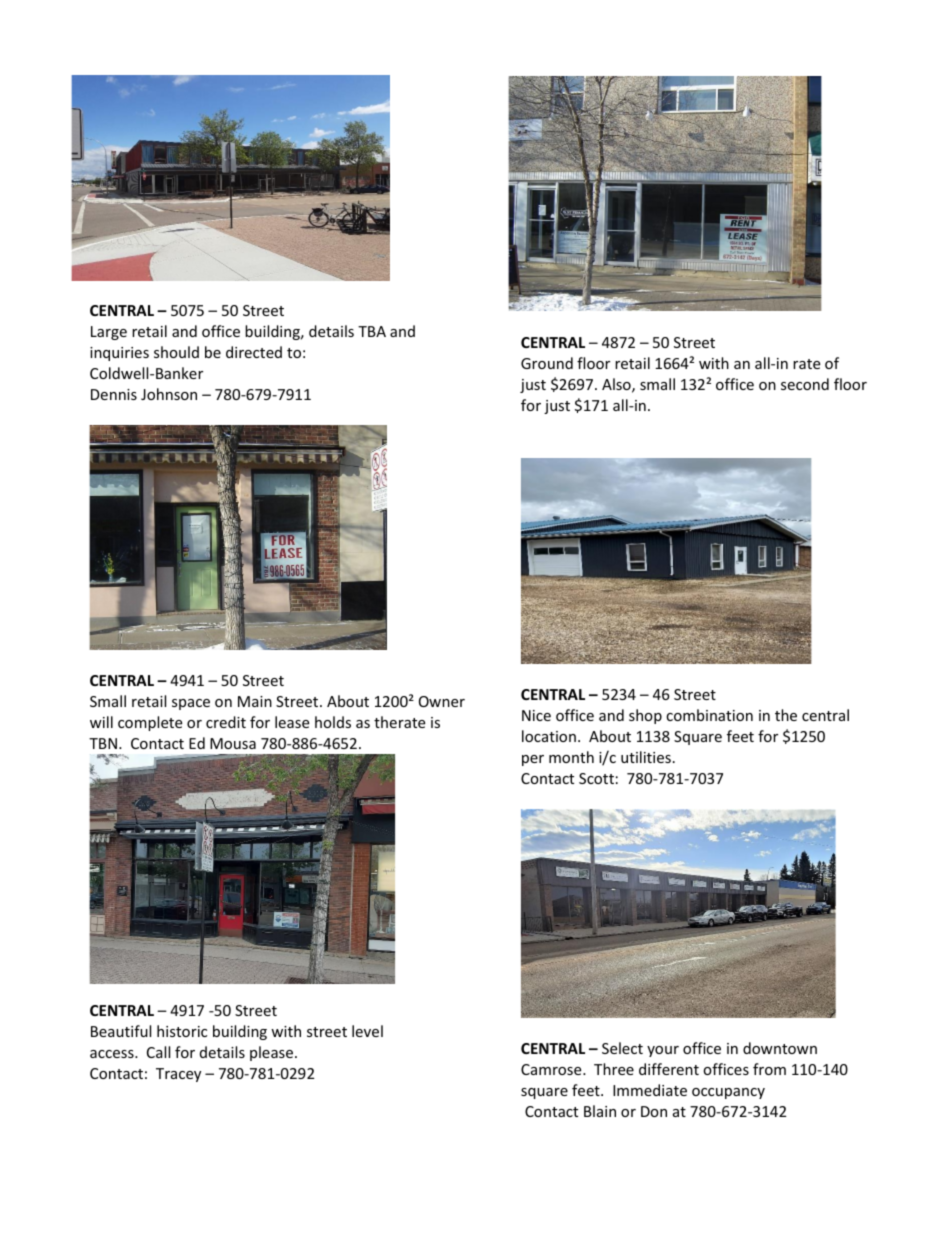 The width and height of the screenshot is (952, 1233). I want to click on space, so click(191, 704).
